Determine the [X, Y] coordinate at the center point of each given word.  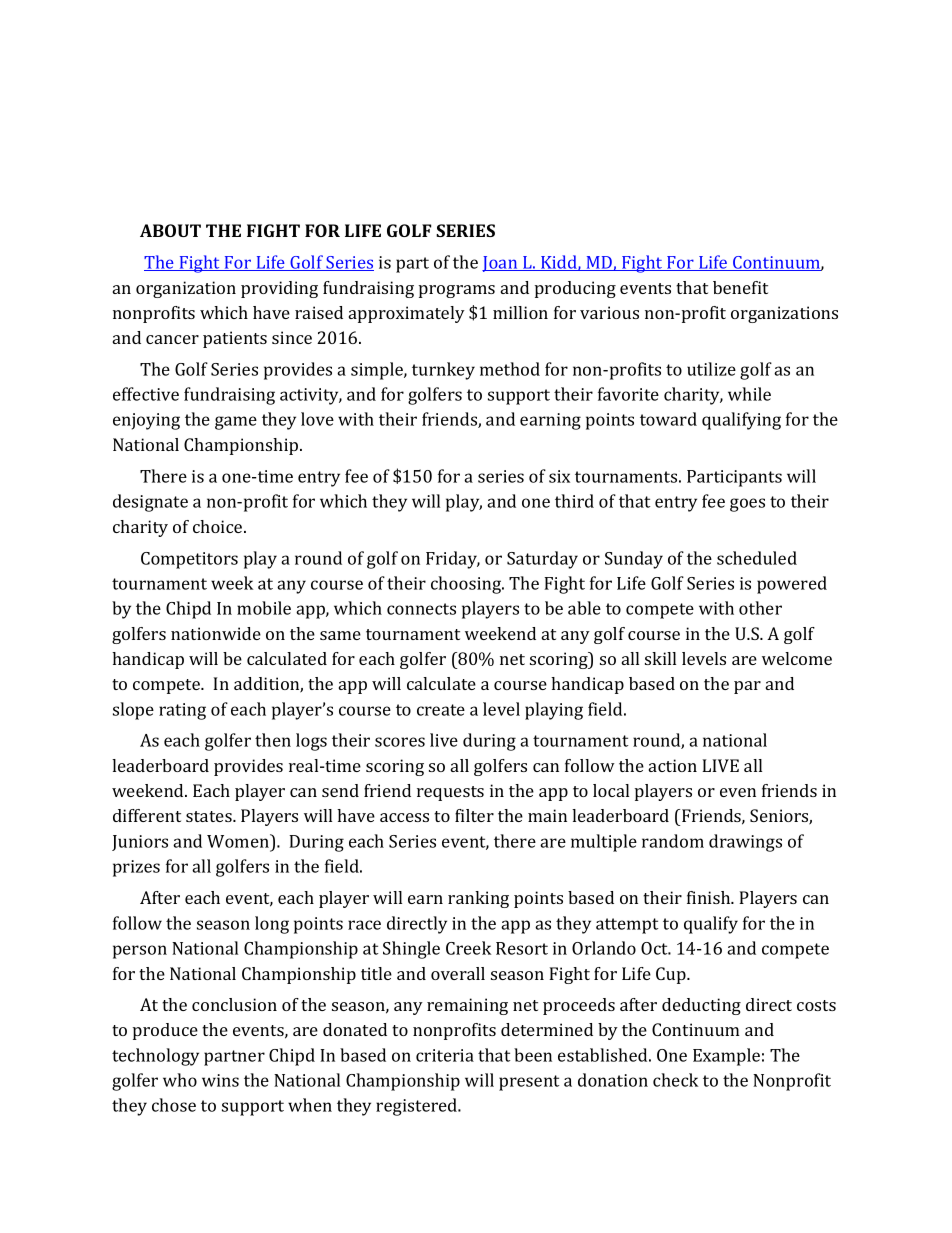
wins [220, 1080]
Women [239, 841]
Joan [501, 264]
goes [747, 505]
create [441, 710]
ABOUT [170, 230]
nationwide [216, 633]
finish [710, 897]
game [236, 423]
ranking [478, 899]
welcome [797, 658]
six [559, 476]
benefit [740, 287]
